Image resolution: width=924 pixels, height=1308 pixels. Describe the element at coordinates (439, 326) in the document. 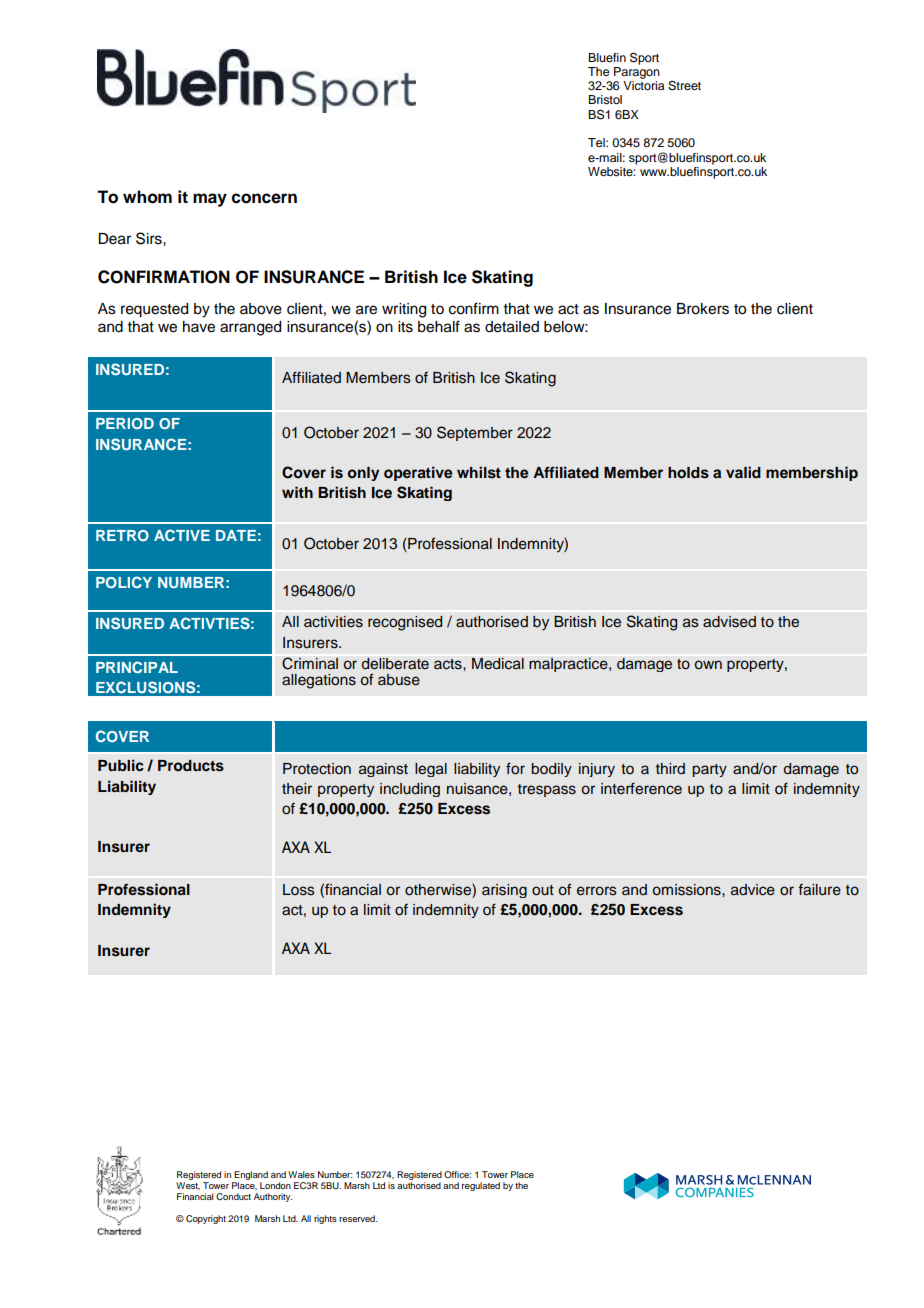

I see `behalf` at that location.
